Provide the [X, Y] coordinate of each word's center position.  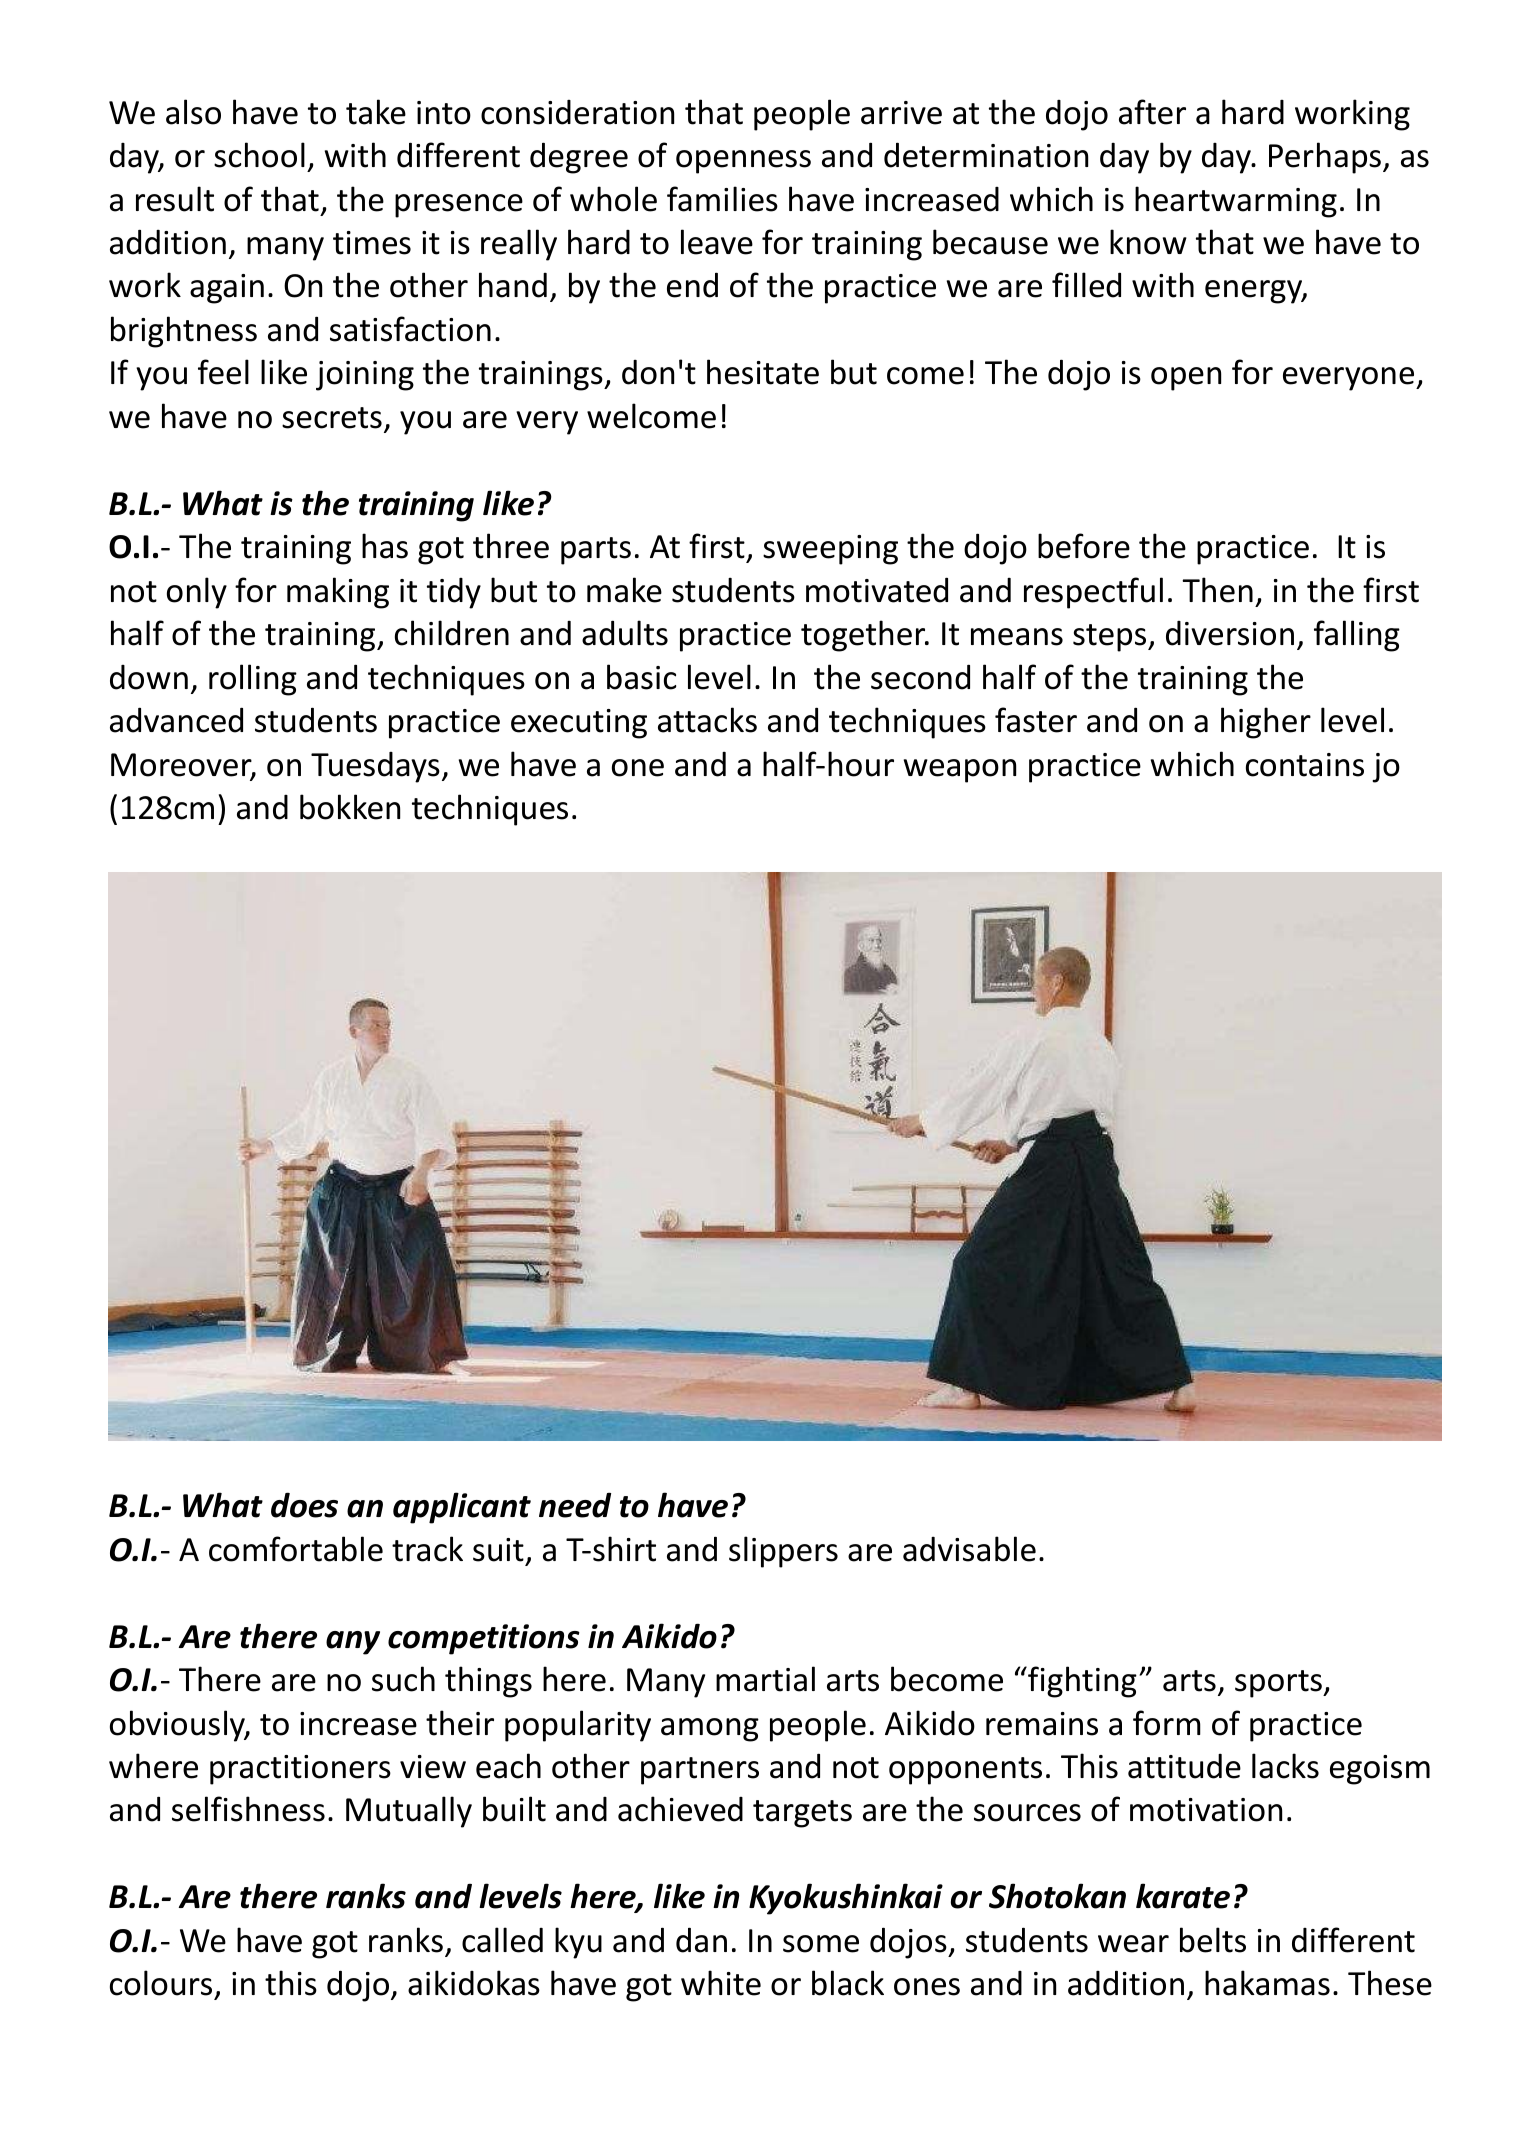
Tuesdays [375, 767]
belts [1213, 1940]
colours [161, 1983]
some [821, 1944]
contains [1305, 765]
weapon [960, 771]
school [259, 155]
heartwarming [1236, 202]
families [722, 199]
